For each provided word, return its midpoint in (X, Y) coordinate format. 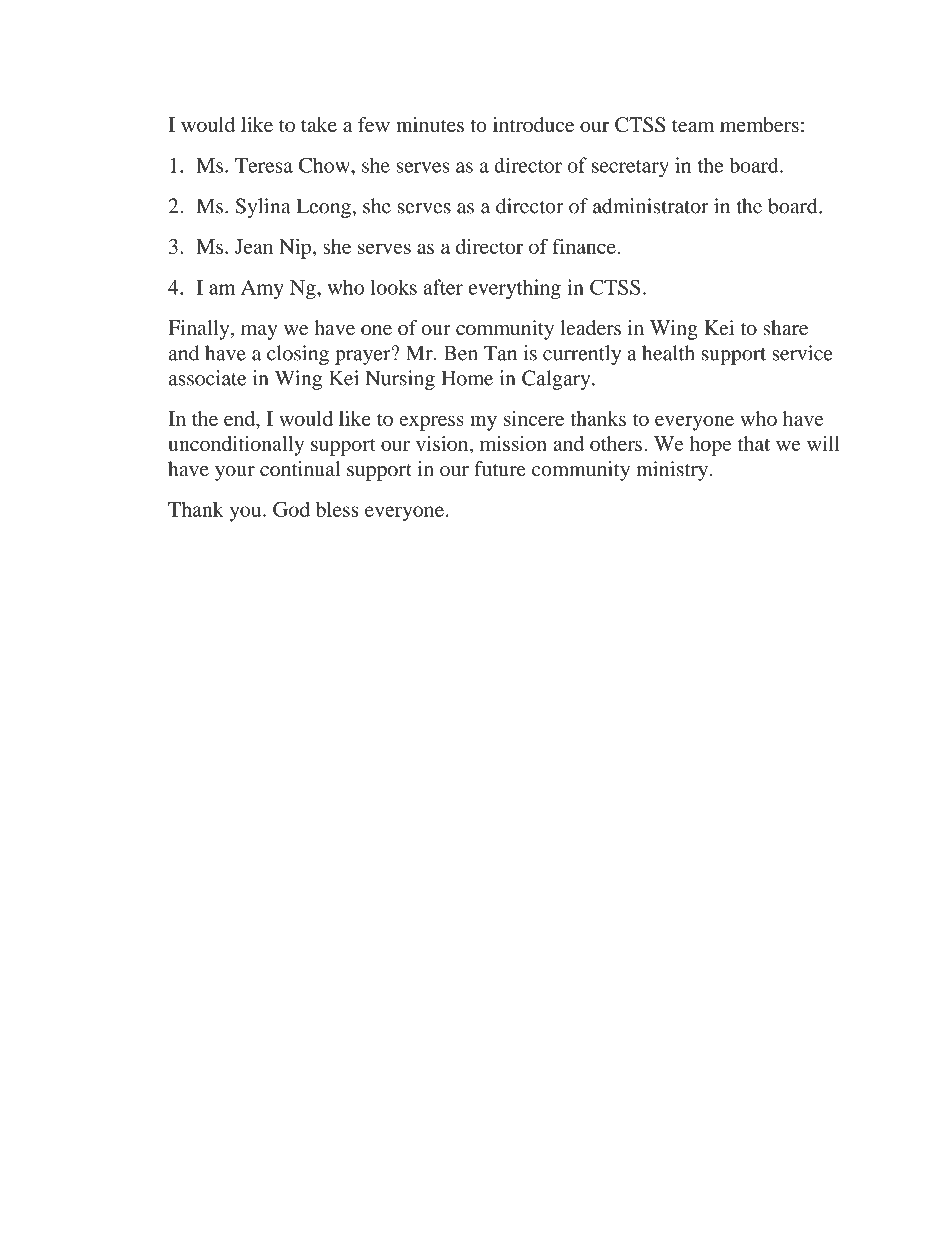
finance (584, 246)
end (240, 418)
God (291, 509)
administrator (651, 206)
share (785, 328)
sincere (534, 418)
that (754, 443)
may (259, 332)
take (319, 124)
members (759, 124)
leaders (591, 328)
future (500, 469)
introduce (533, 124)
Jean (254, 246)
